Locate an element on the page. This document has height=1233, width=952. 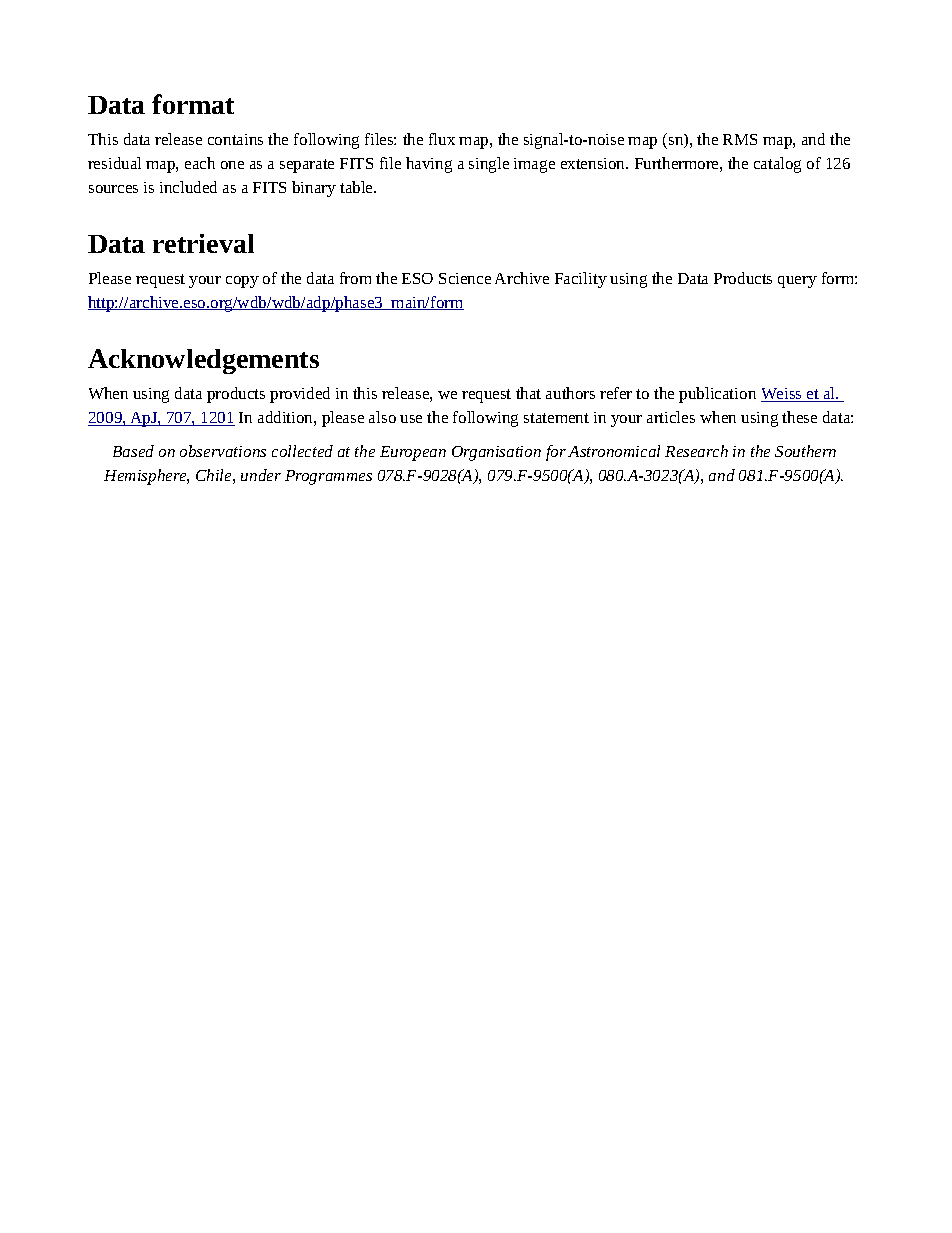
flux is located at coordinates (442, 139).
